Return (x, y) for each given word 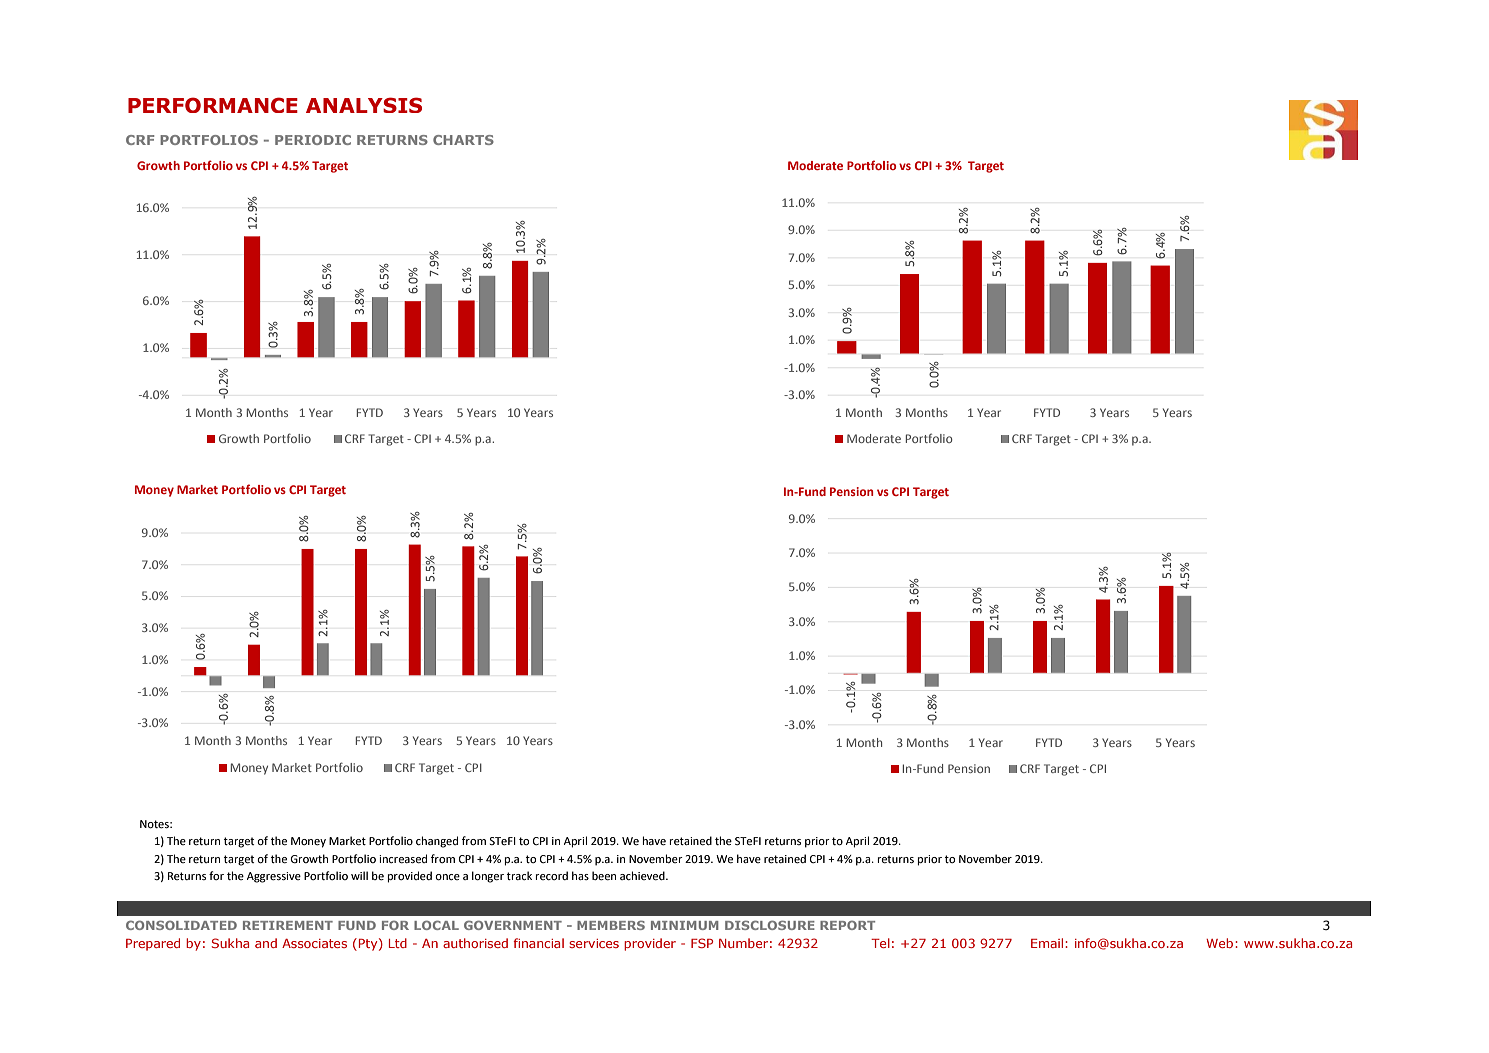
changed (437, 842)
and (266, 943)
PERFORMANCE (213, 105)
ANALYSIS (364, 105)
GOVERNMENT (513, 925)
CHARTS (463, 140)
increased (403, 859)
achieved (643, 876)
